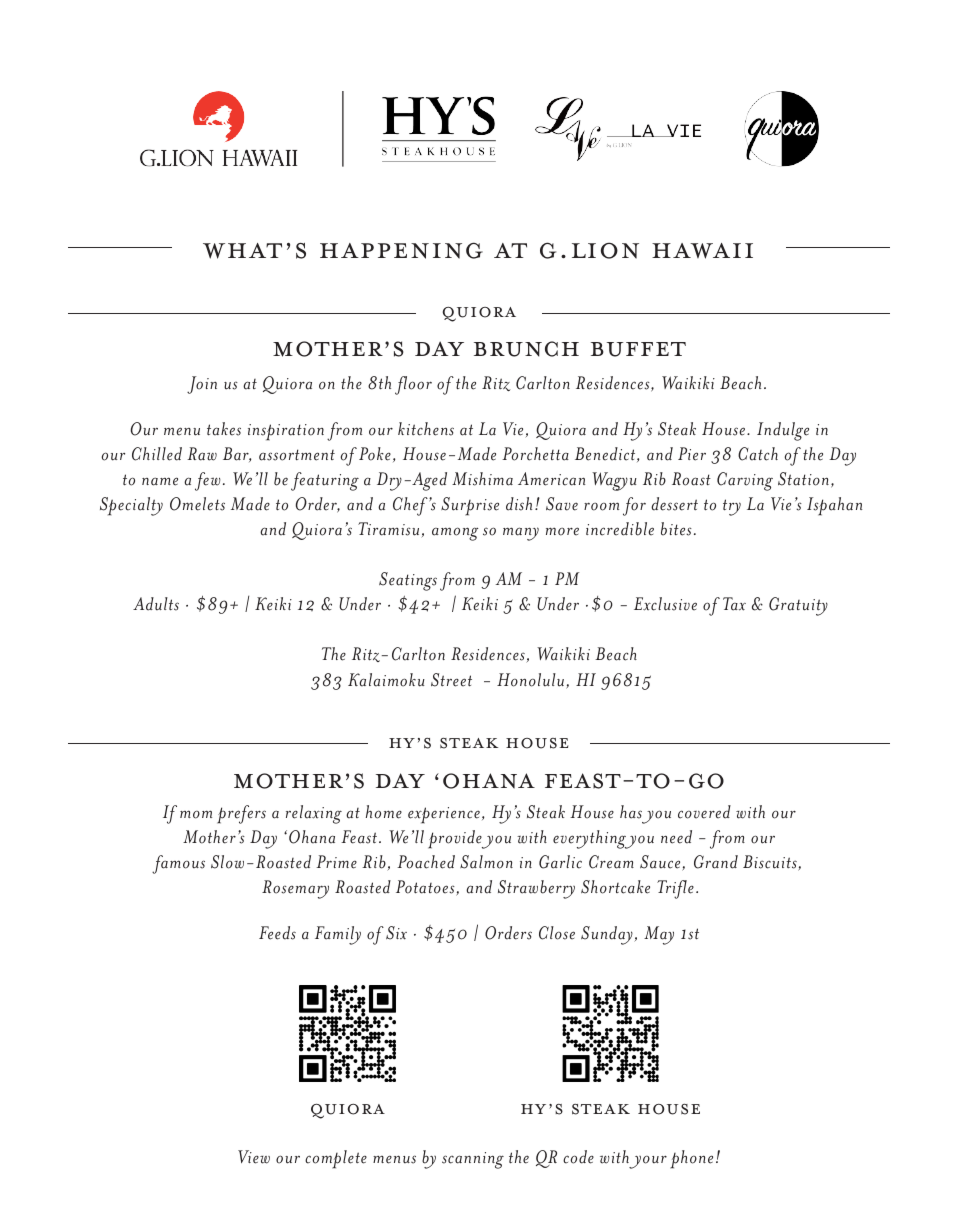 This screenshot has width=958, height=1232. Describe the element at coordinates (202, 385) in the screenshot. I see `Join` at that location.
